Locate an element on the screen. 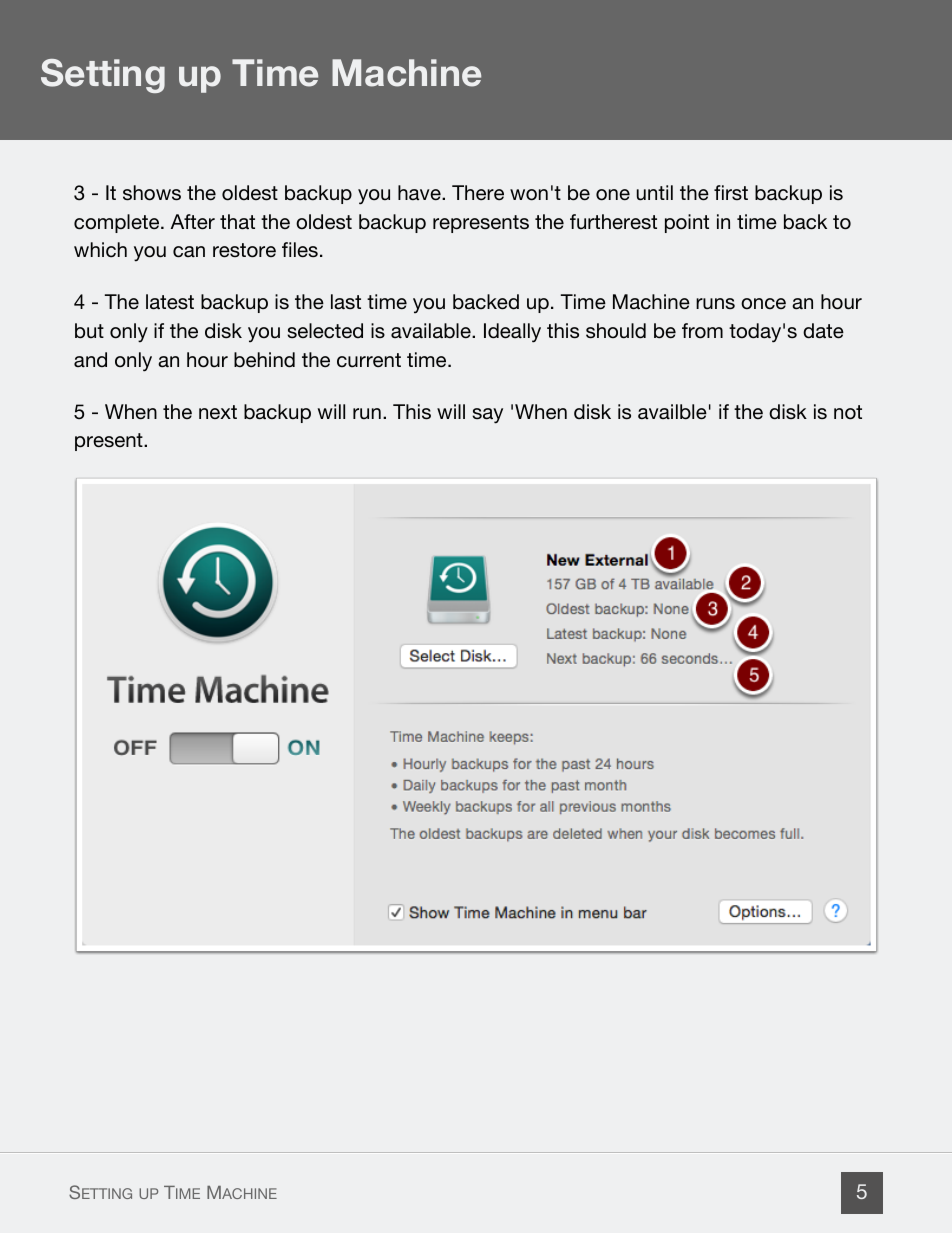  shows is located at coordinates (152, 193).
